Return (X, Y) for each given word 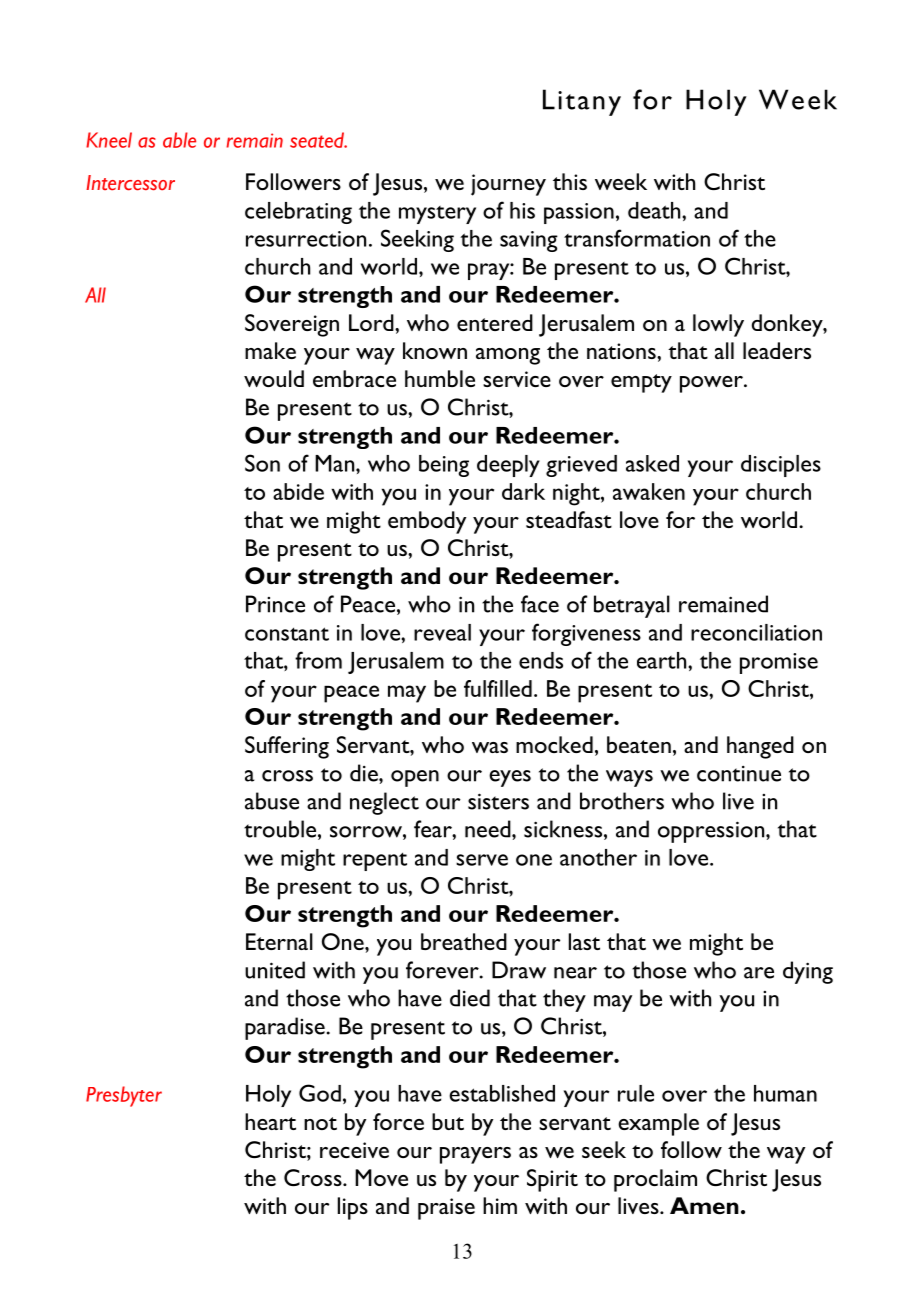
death (655, 210)
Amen (704, 1206)
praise (446, 1209)
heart (270, 1121)
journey (508, 185)
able (179, 140)
